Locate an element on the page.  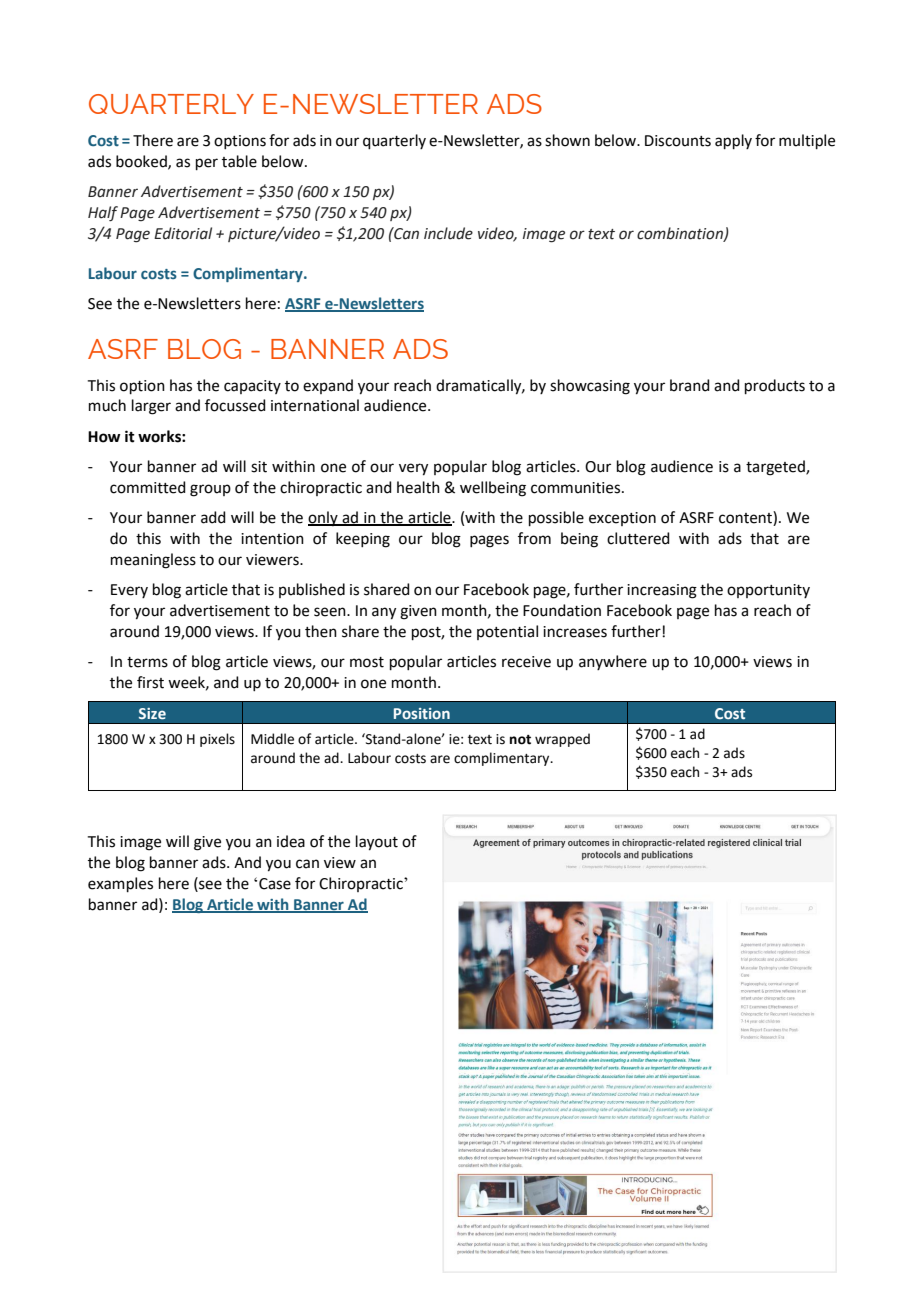
add is located at coordinates (213, 517).
